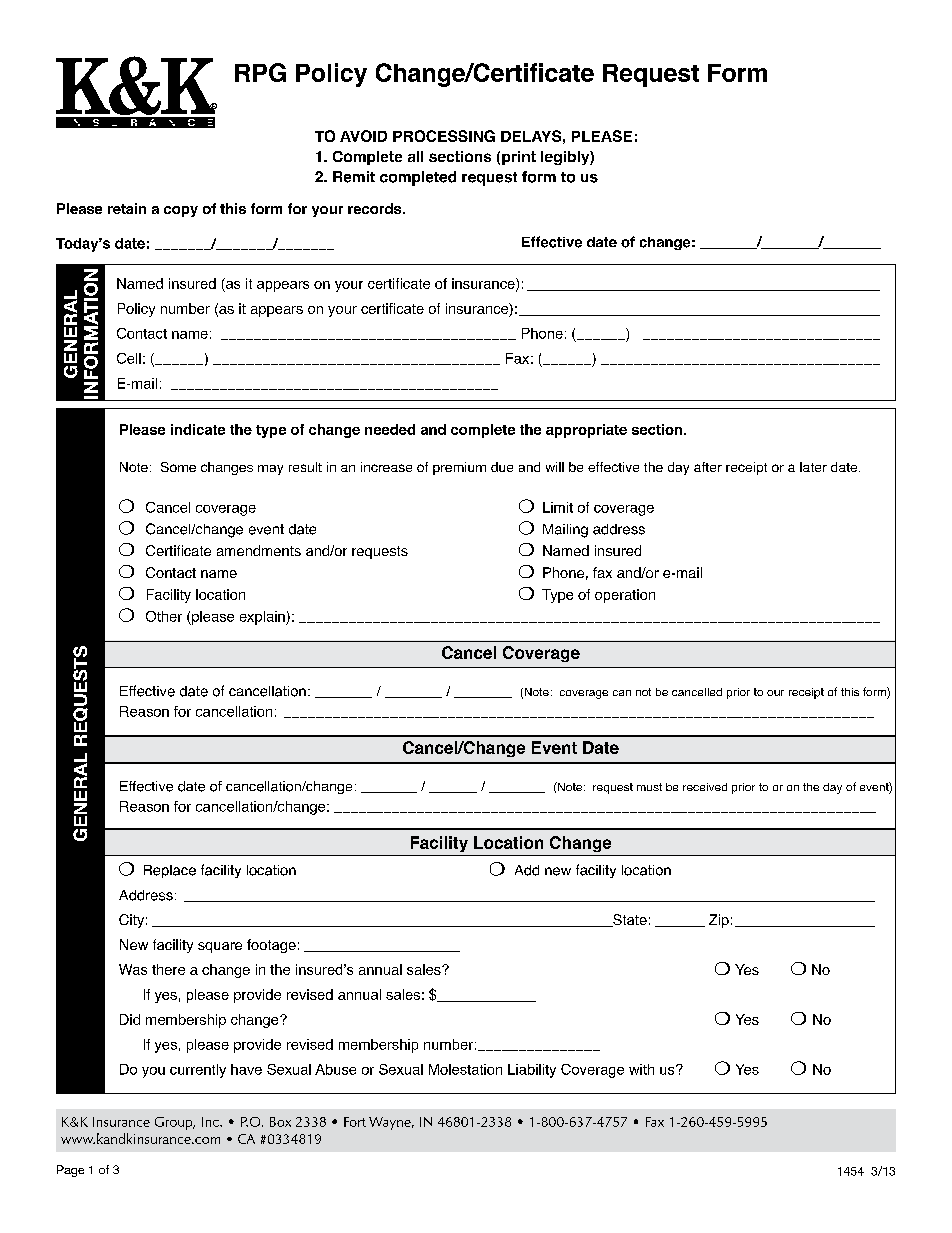 This page has width=952, height=1233. I want to click on records, so click(376, 208).
